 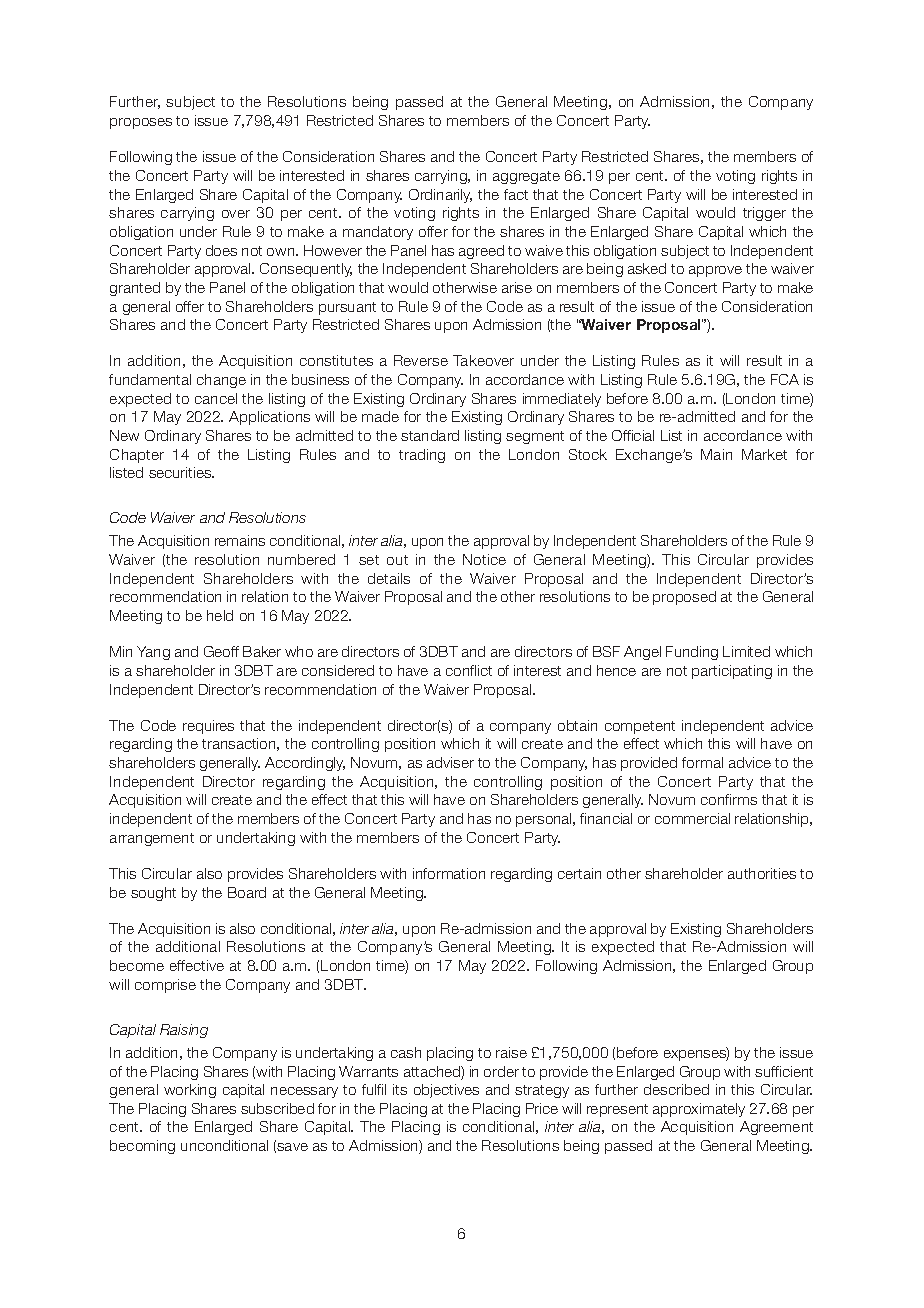 What do you see at coordinates (446, 1091) in the screenshot?
I see `objectives` at bounding box center [446, 1091].
